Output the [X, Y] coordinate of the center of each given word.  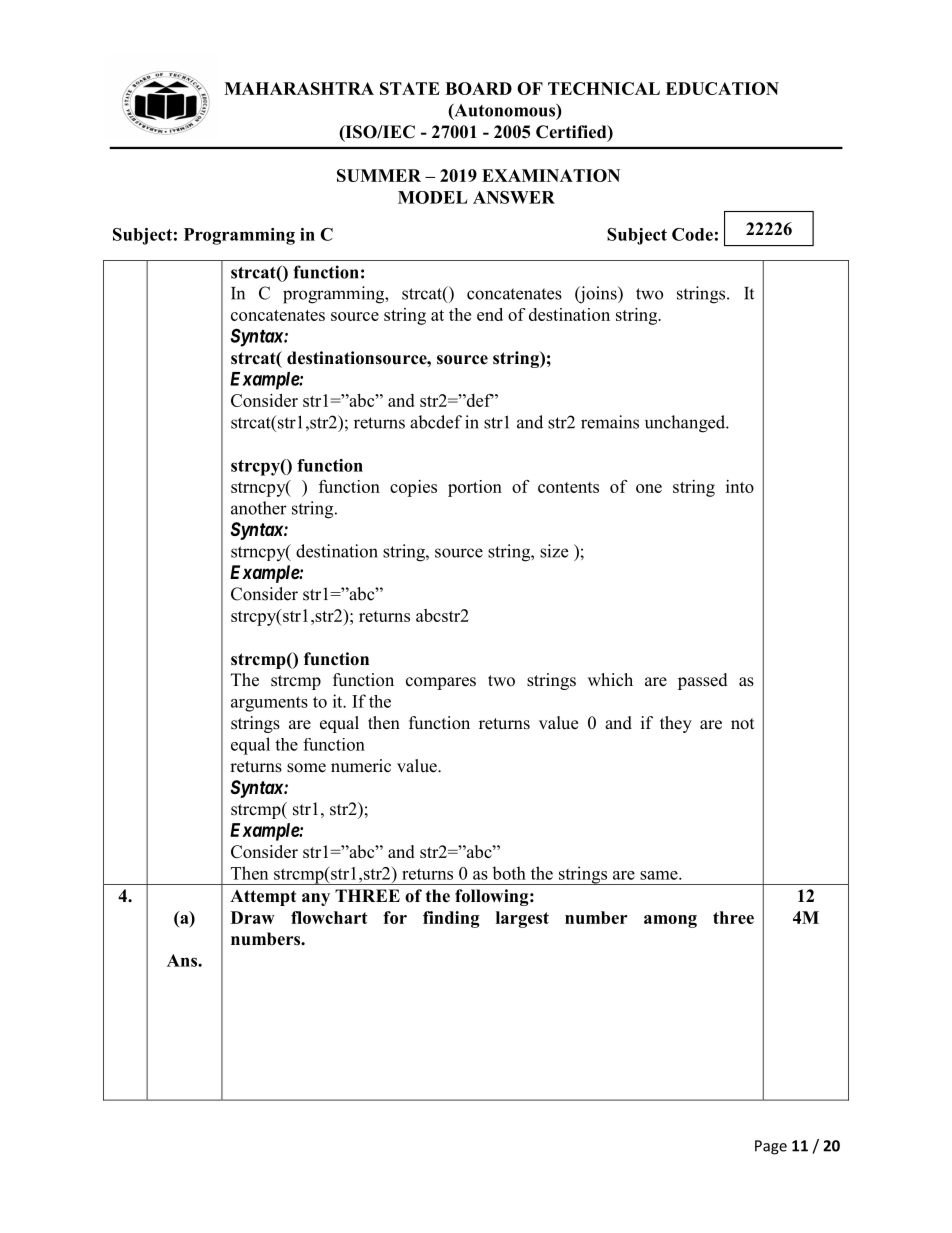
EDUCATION [722, 88]
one [649, 488]
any [316, 899]
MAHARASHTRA [299, 88]
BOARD [478, 88]
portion [475, 488]
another [259, 508]
